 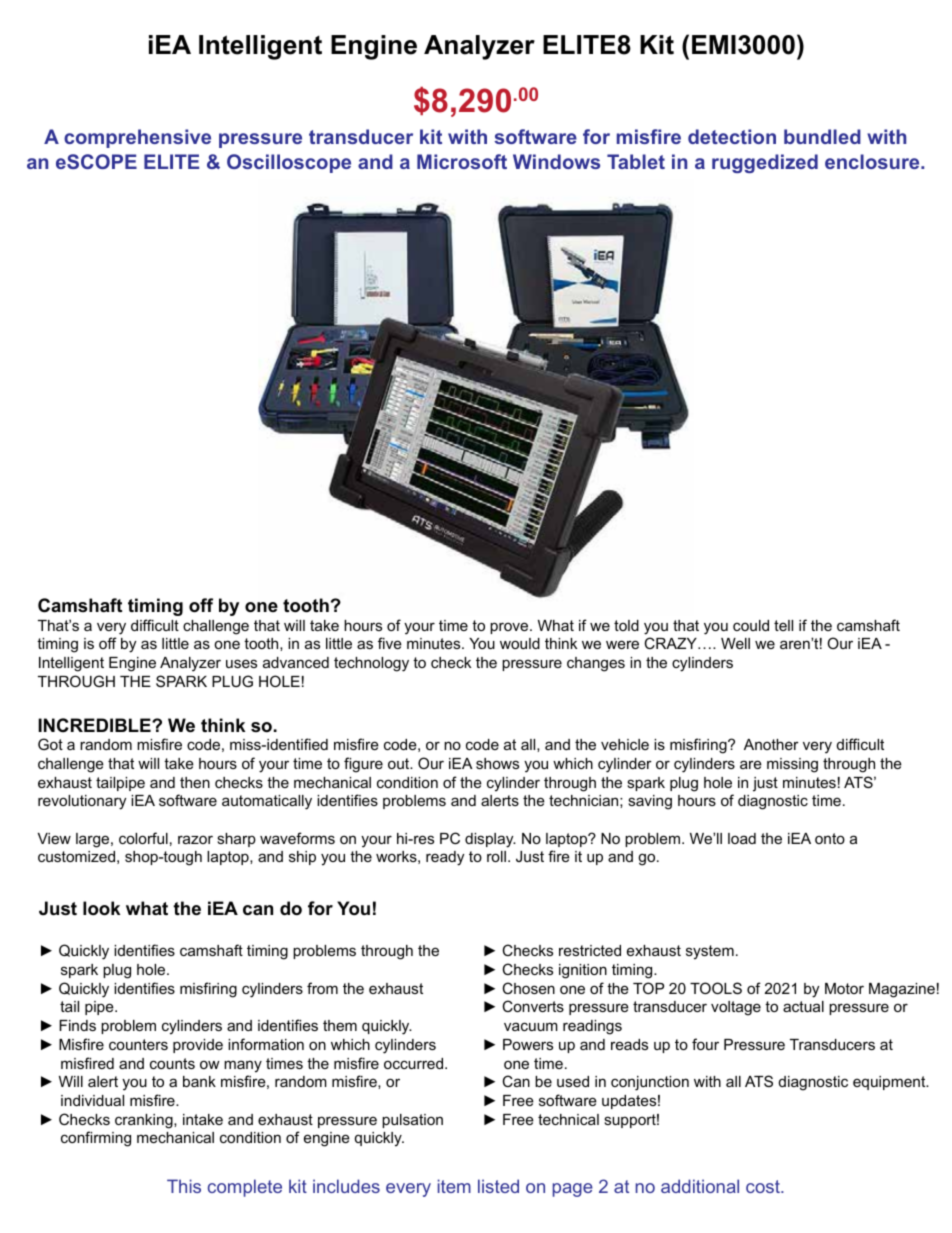 I want to click on uses, so click(x=241, y=663).
